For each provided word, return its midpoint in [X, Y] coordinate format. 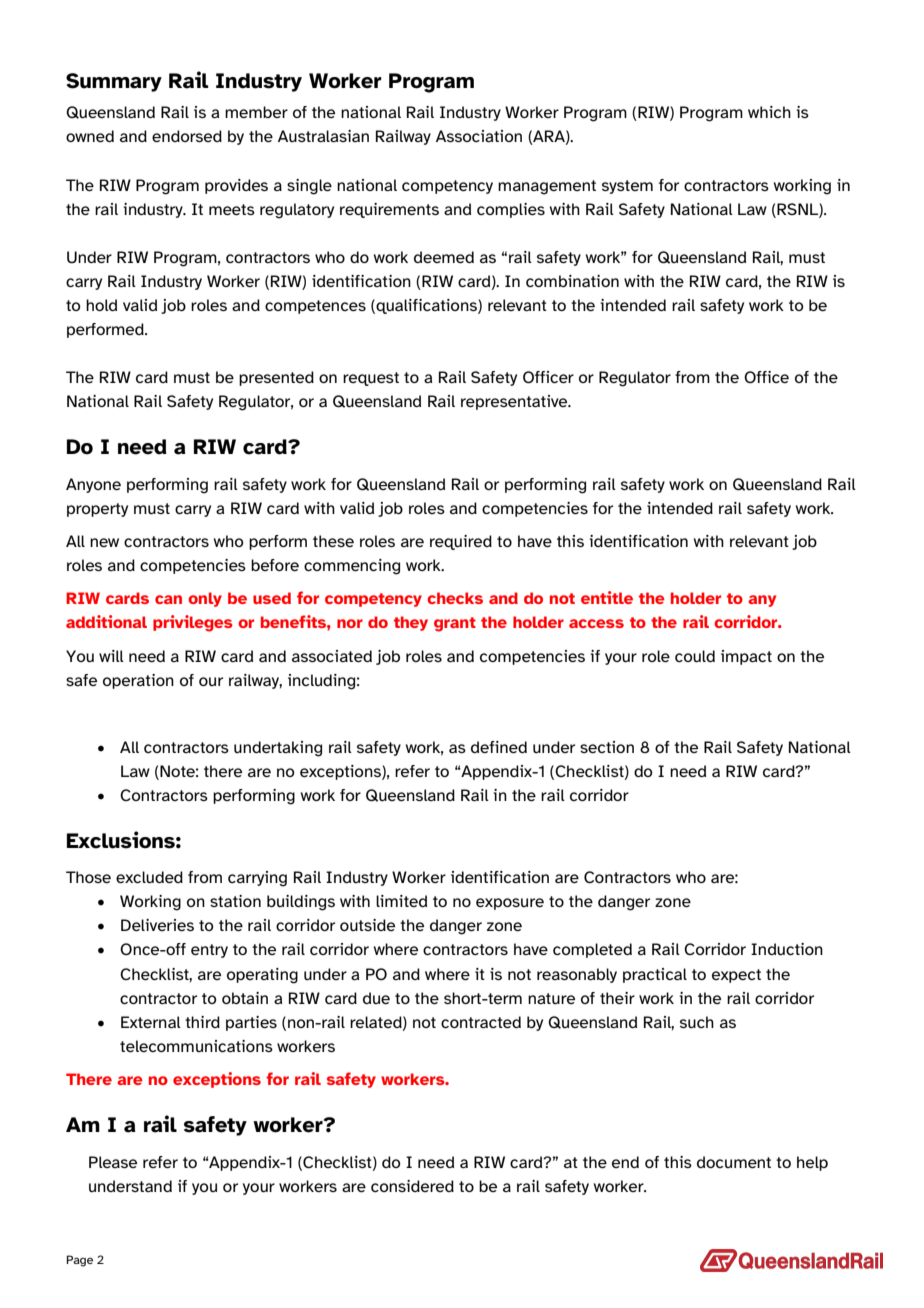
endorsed [187, 136]
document [734, 1162]
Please [113, 1162]
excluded [149, 877]
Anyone [93, 485]
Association [479, 136]
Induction [787, 949]
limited [401, 901]
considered [412, 1186]
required [461, 542]
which [769, 112]
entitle [607, 597]
